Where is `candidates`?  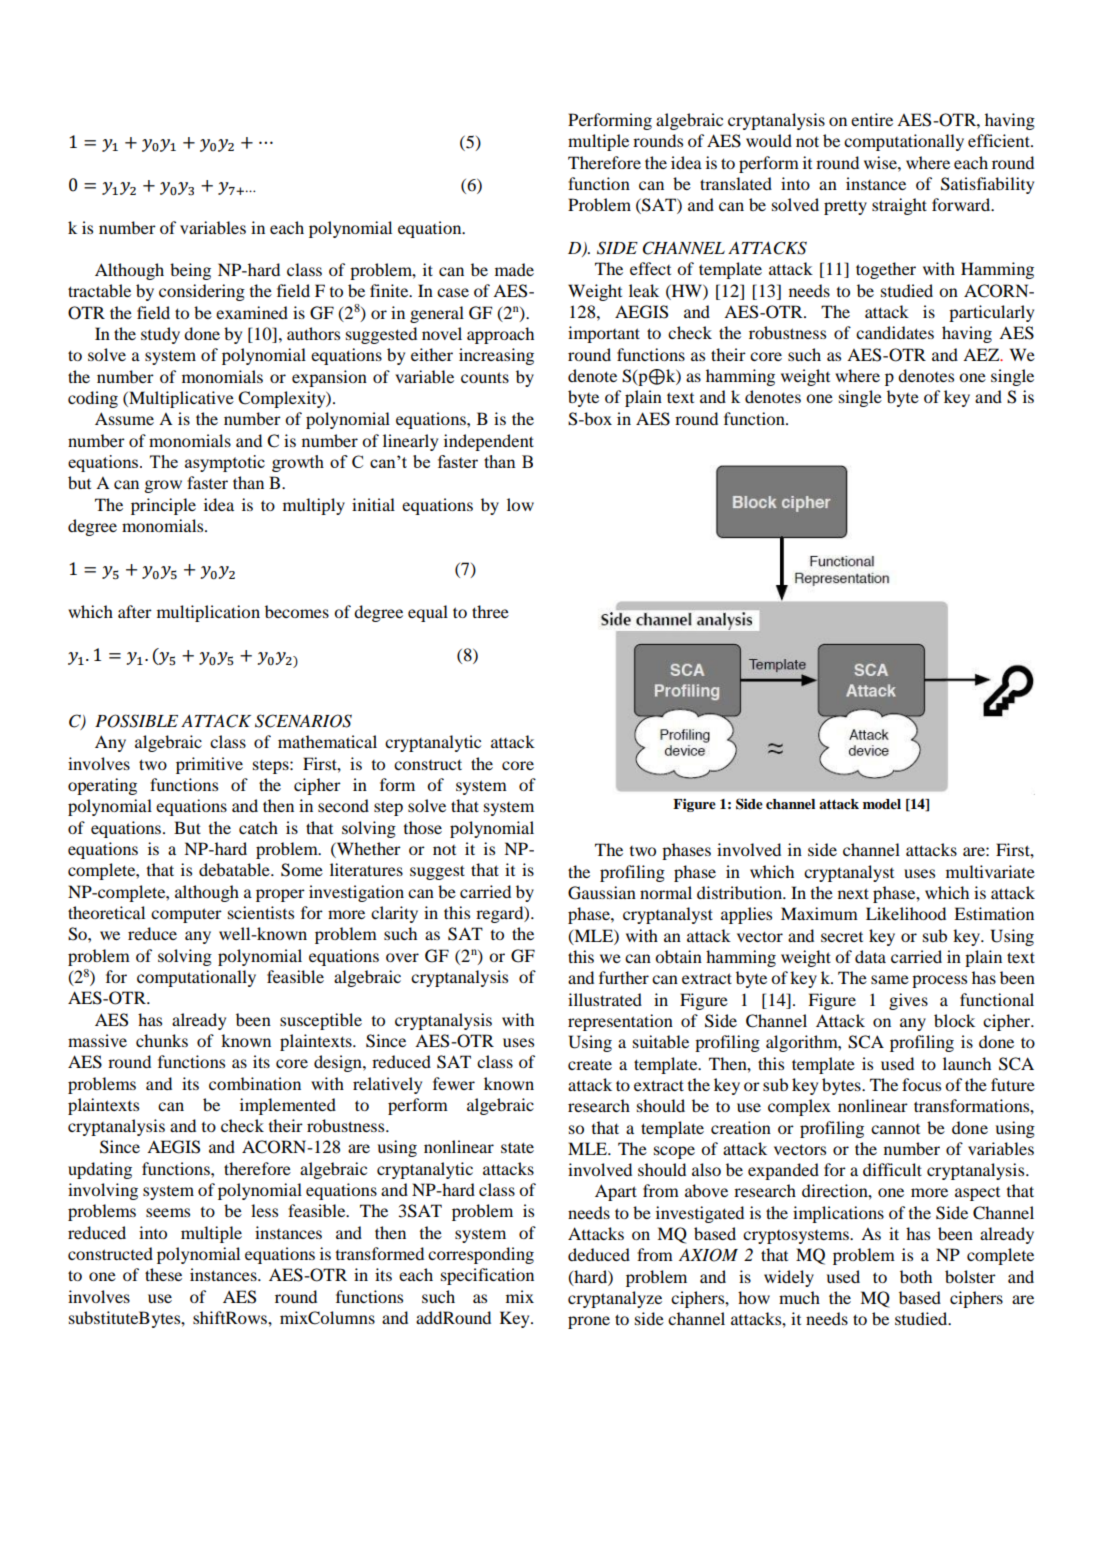
candidates is located at coordinates (895, 332).
